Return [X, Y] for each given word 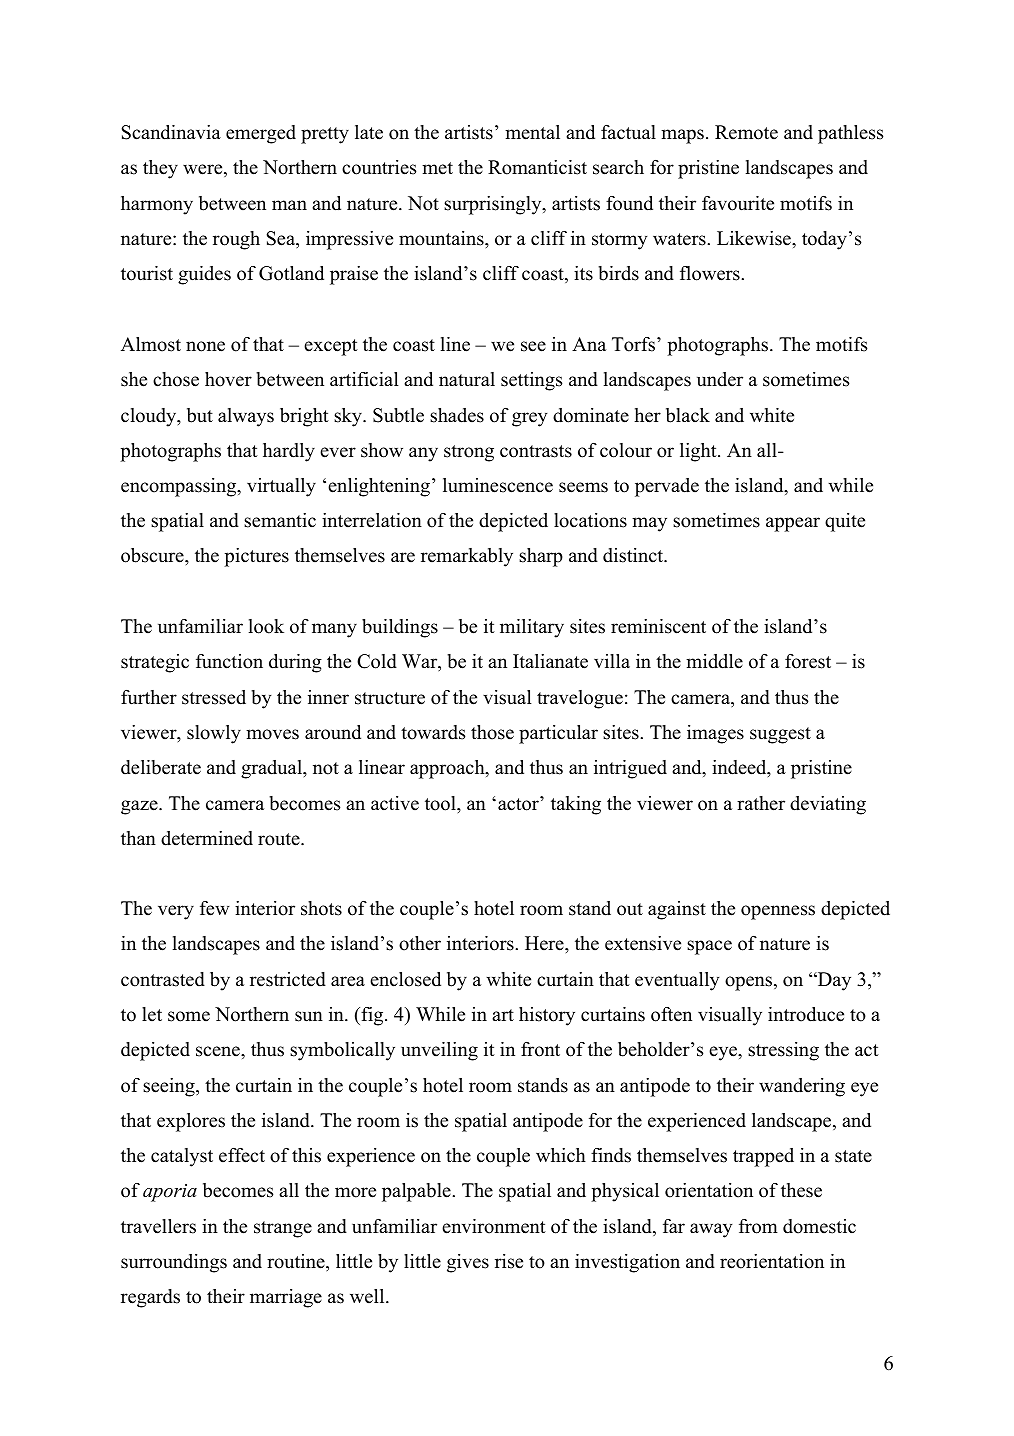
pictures [256, 557]
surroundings [174, 1263]
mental [532, 132]
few [215, 908]
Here [545, 943]
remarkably [467, 557]
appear [793, 524]
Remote [746, 132]
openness [778, 912]
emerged [261, 134]
